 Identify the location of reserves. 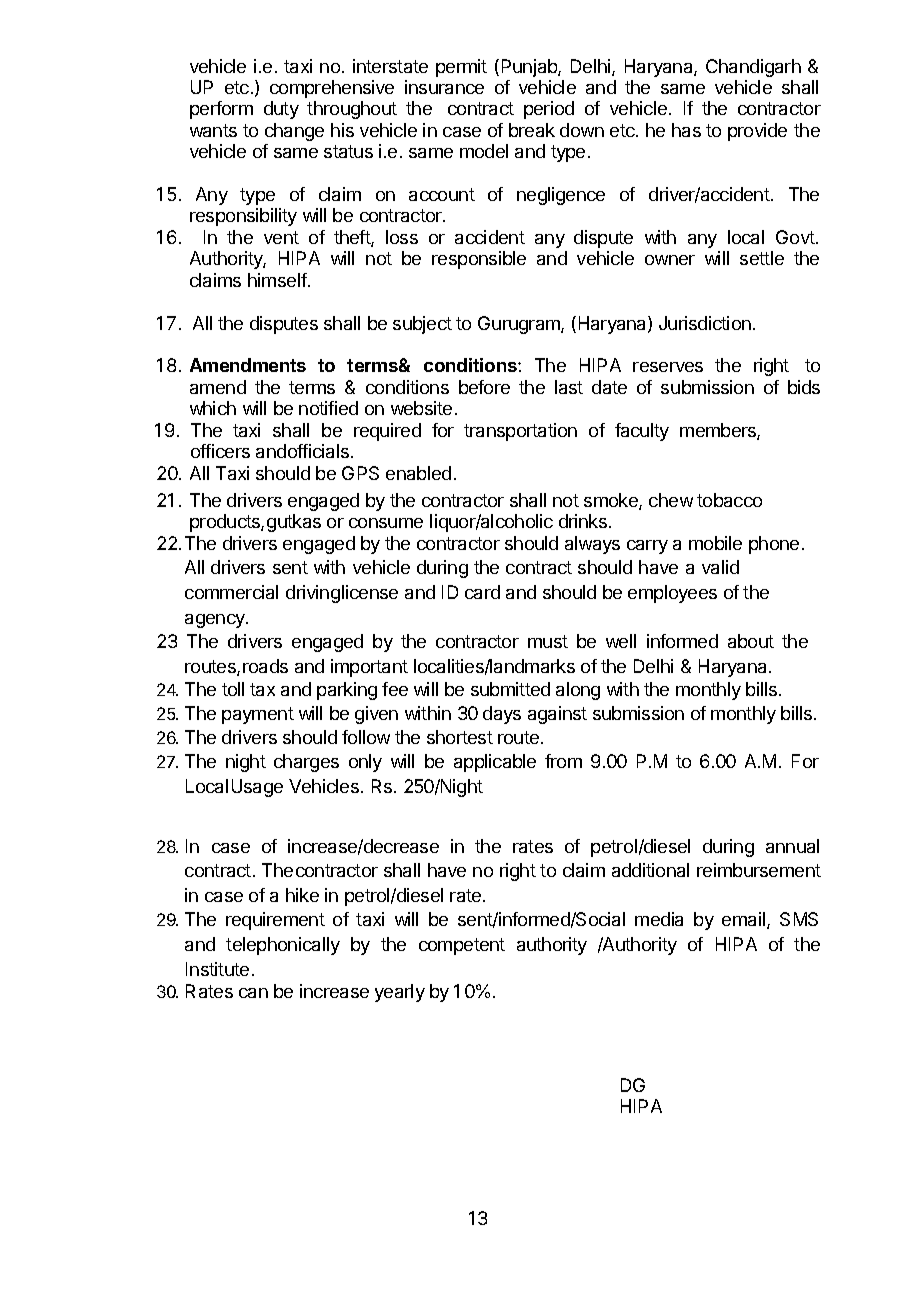
(668, 367).
